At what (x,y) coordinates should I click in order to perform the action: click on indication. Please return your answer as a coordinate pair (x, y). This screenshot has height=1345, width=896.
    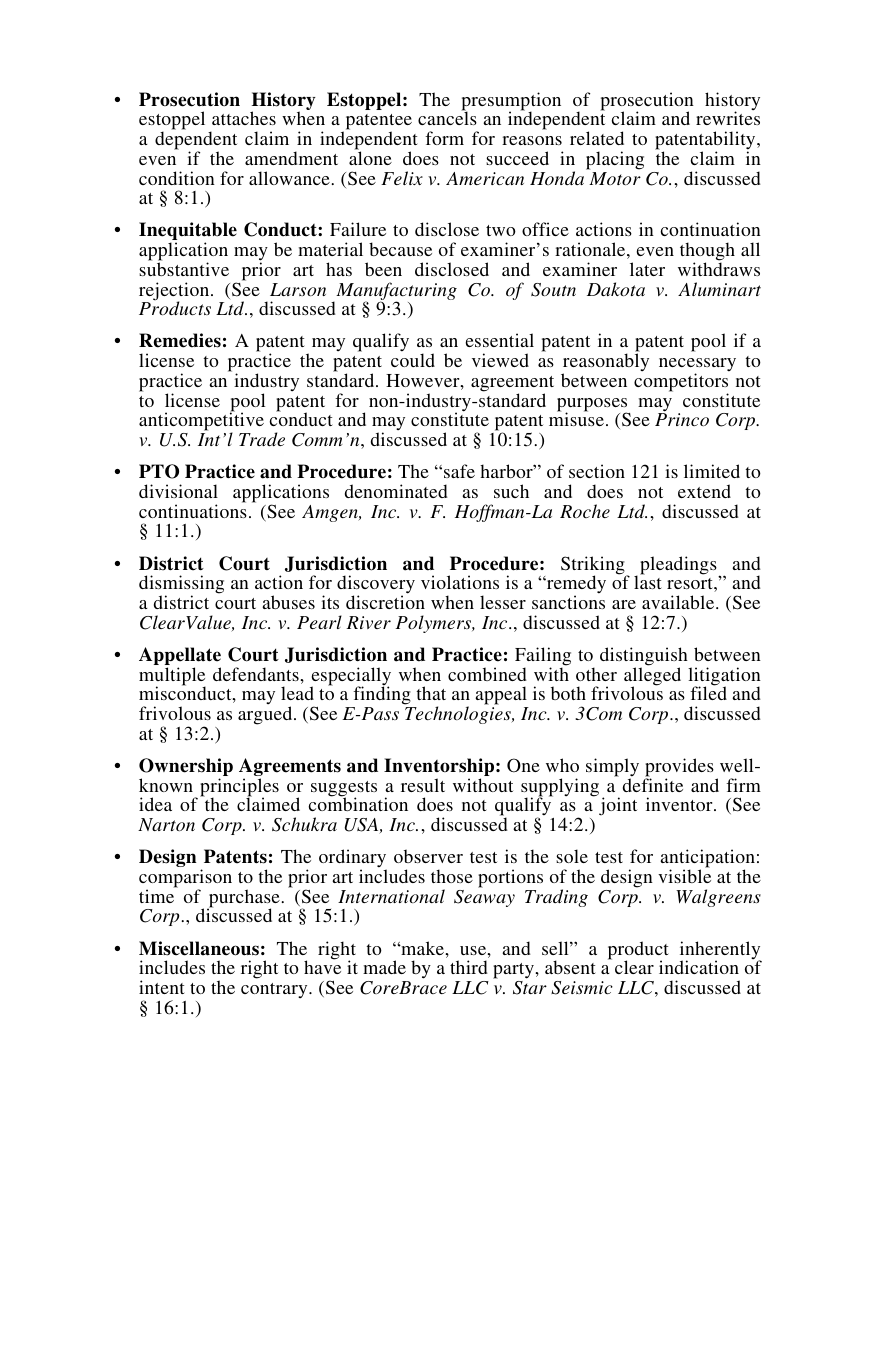
    Looking at the image, I should click on (699, 967).
